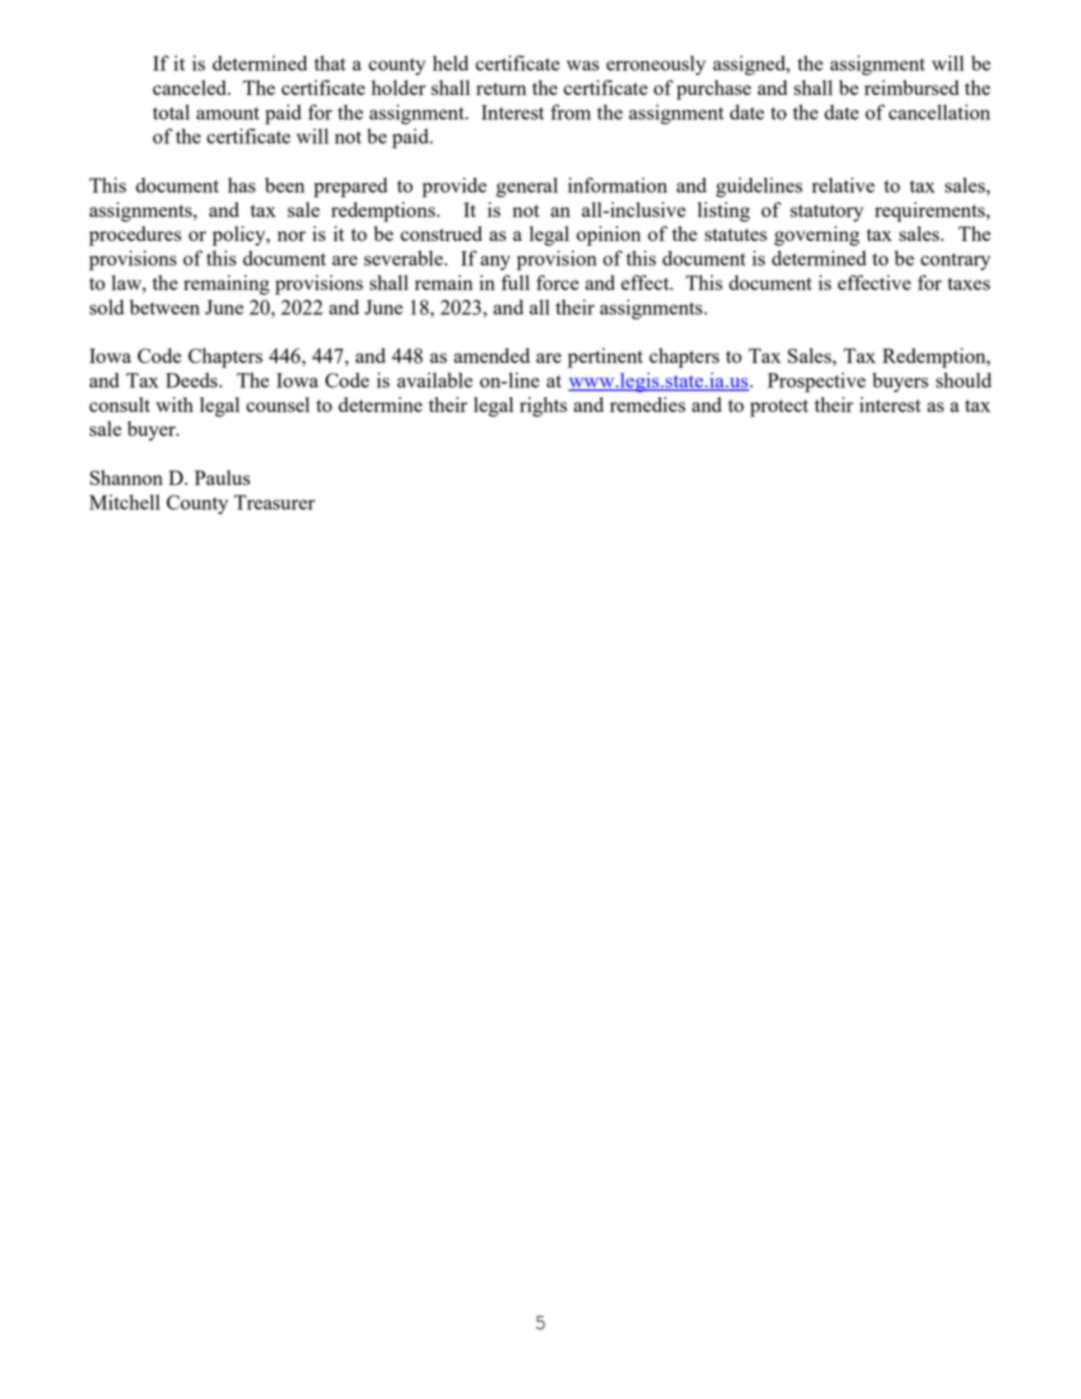 The width and height of the screenshot is (1081, 1399). What do you see at coordinates (557, 282) in the screenshot?
I see `force` at bounding box center [557, 282].
